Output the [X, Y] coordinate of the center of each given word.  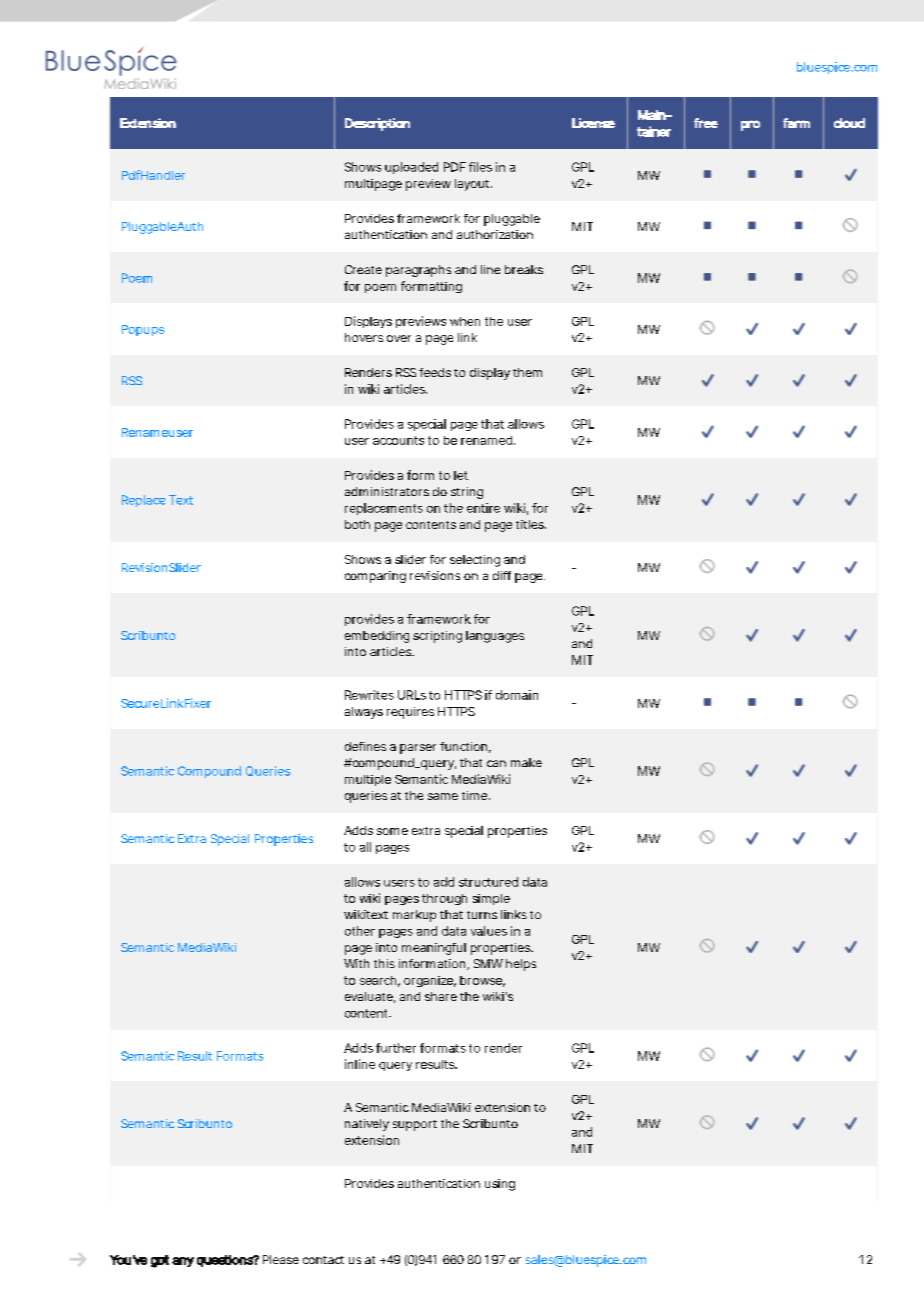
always [364, 713]
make [526, 762]
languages [495, 637]
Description [377, 124]
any [183, 1262]
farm [796, 123]
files [480, 167]
